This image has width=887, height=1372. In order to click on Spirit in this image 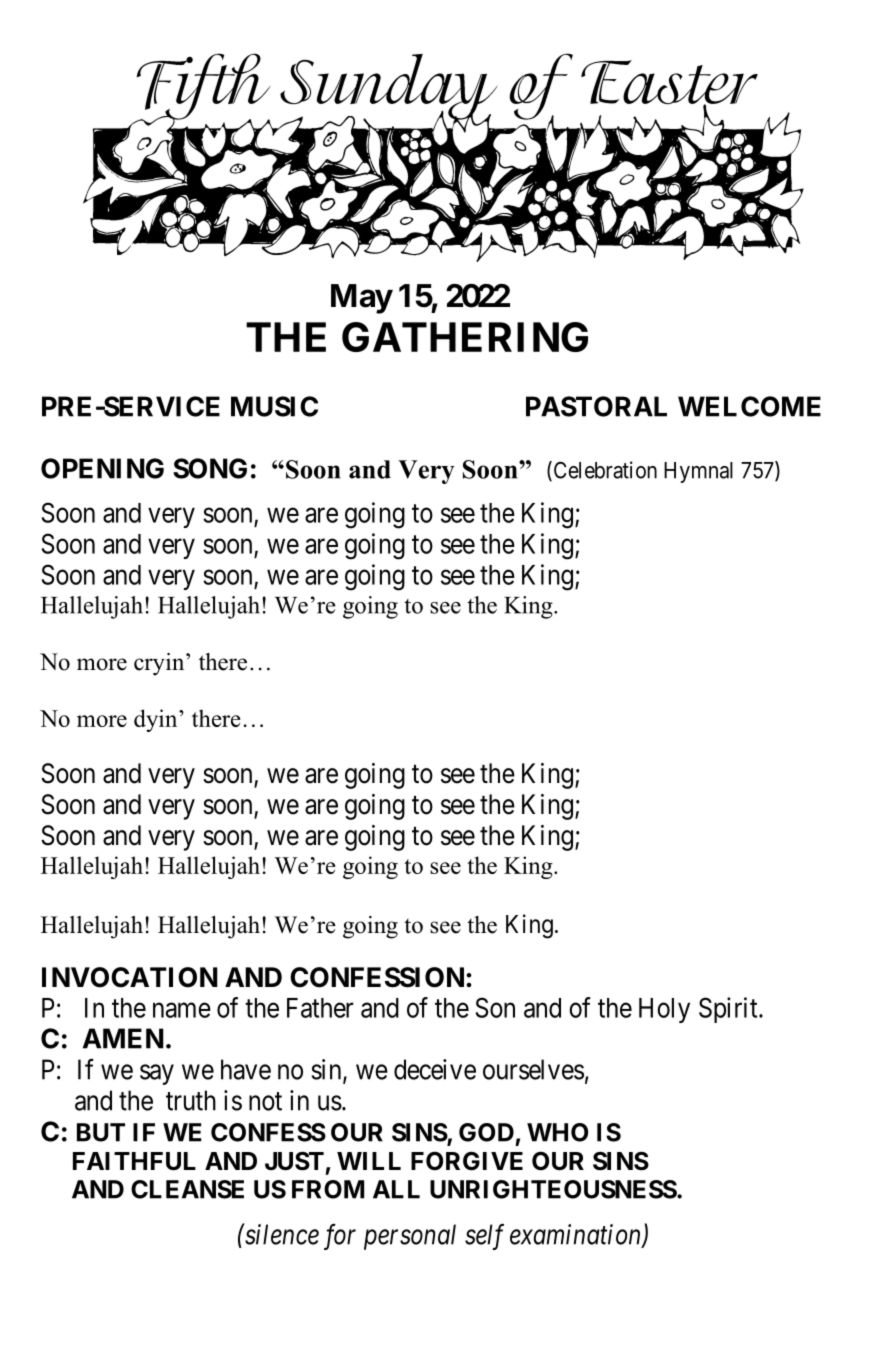, I will do `click(729, 1010)`.
